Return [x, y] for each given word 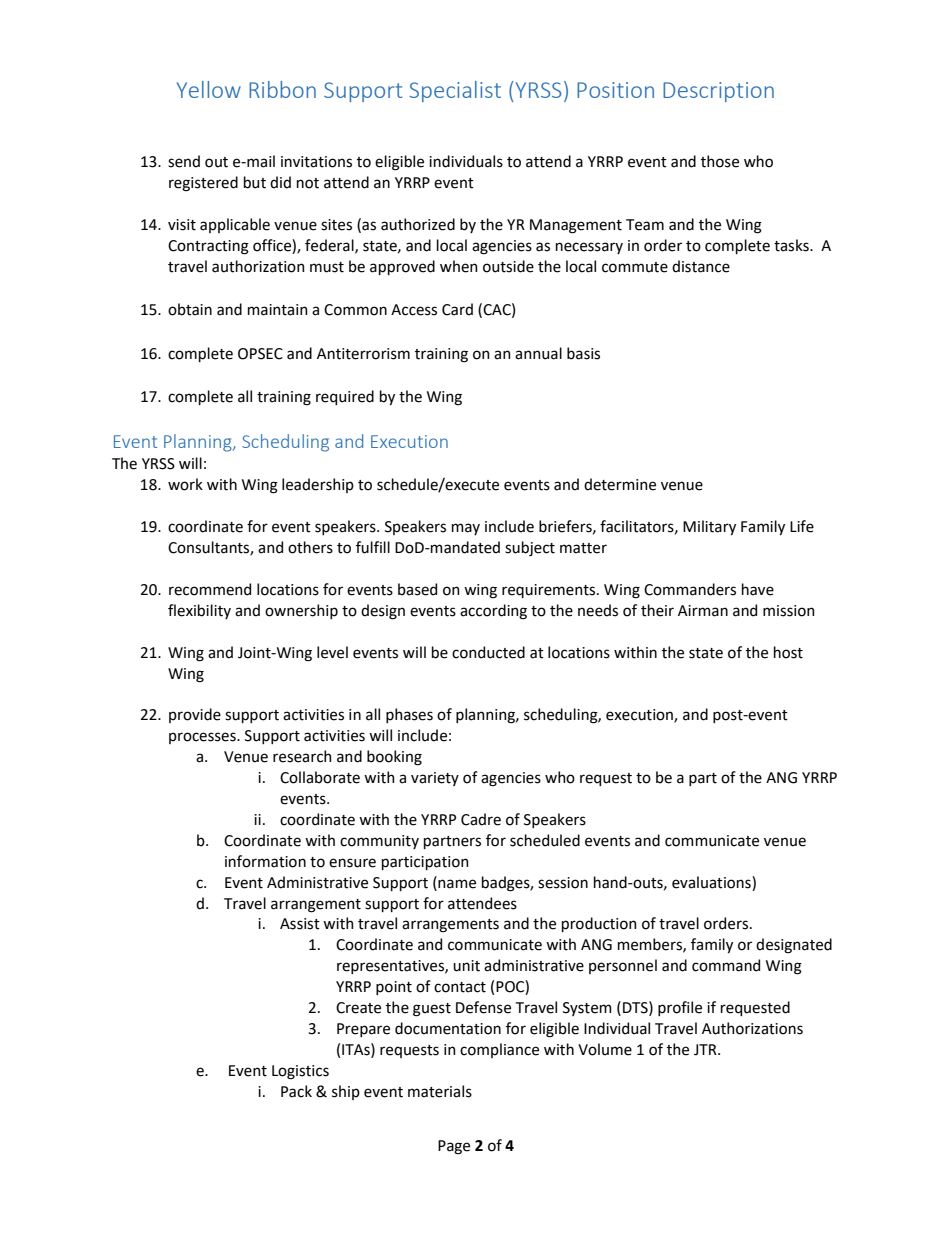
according [493, 612]
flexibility [199, 611]
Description [718, 92]
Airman [703, 611]
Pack [296, 1091]
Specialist [455, 91]
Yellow [209, 89]
